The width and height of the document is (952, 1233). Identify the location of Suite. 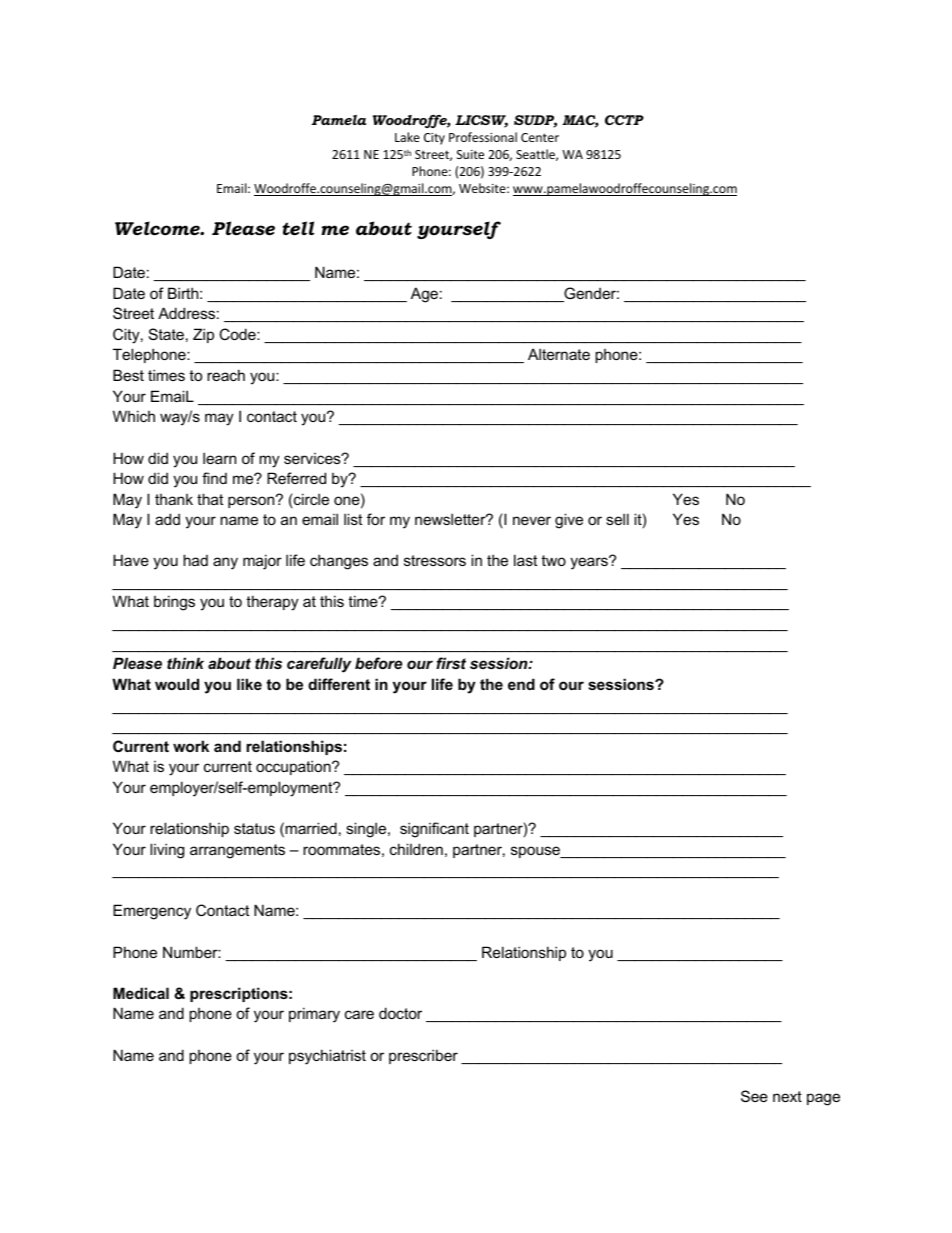
(470, 154).
